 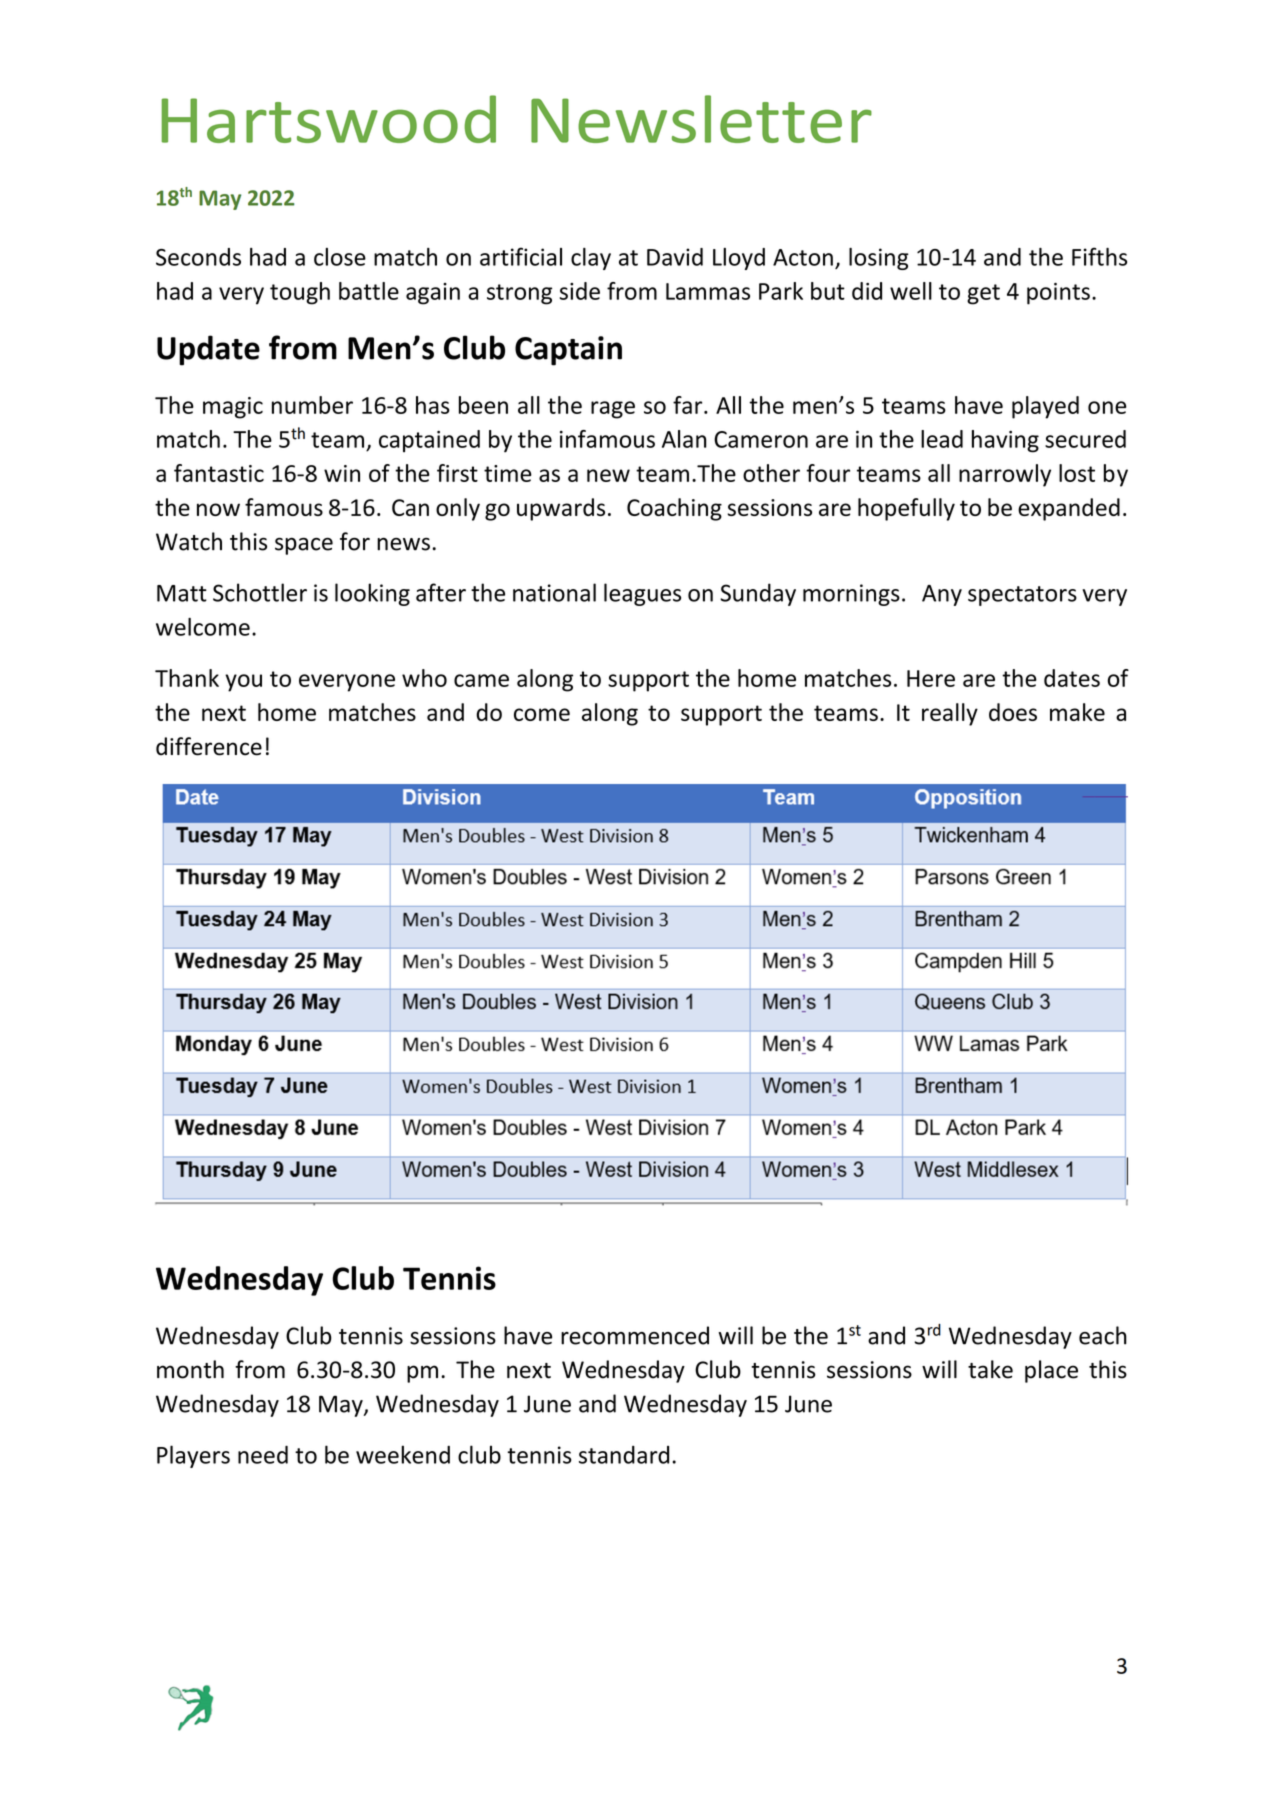 What do you see at coordinates (642, 594) in the screenshot?
I see `leagues` at bounding box center [642, 594].
